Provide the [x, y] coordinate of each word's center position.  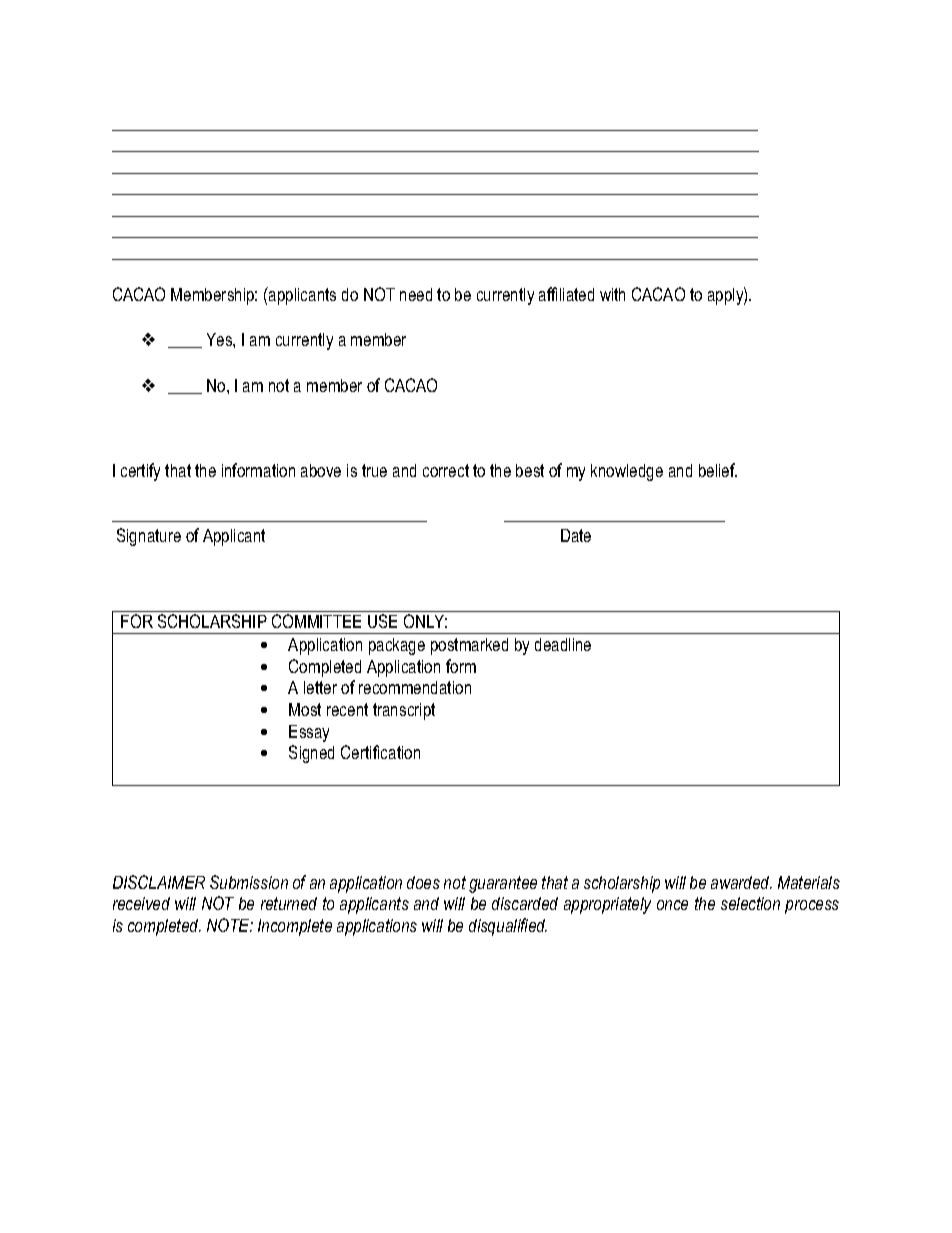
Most [305, 709]
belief [718, 470]
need [416, 294]
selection [750, 903]
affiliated [566, 294]
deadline [563, 644]
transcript [404, 711]
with [612, 294]
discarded [525, 903]
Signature [149, 537]
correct [446, 470]
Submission [249, 882]
